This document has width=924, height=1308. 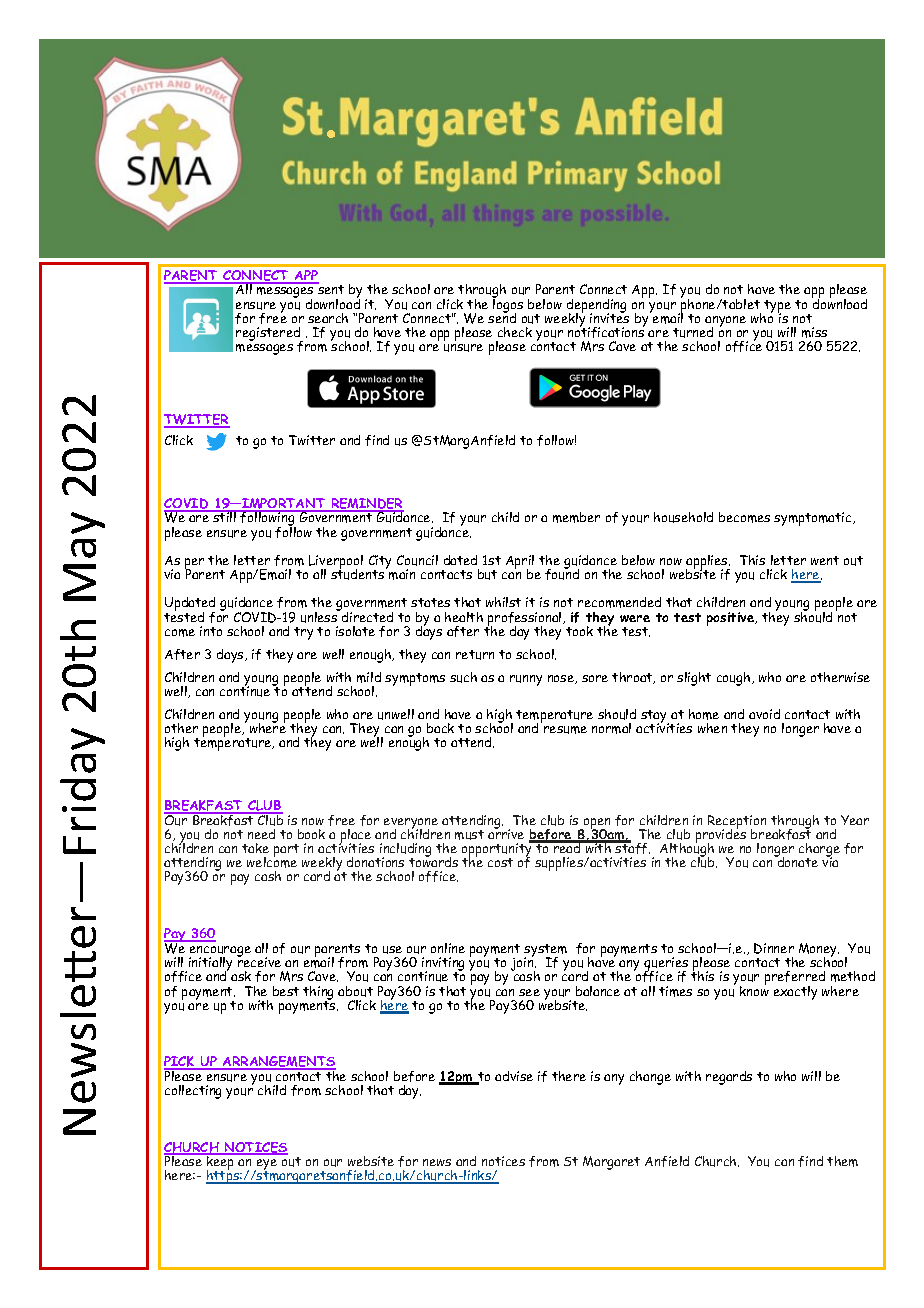 What do you see at coordinates (515, 332) in the document?
I see `check` at bounding box center [515, 332].
